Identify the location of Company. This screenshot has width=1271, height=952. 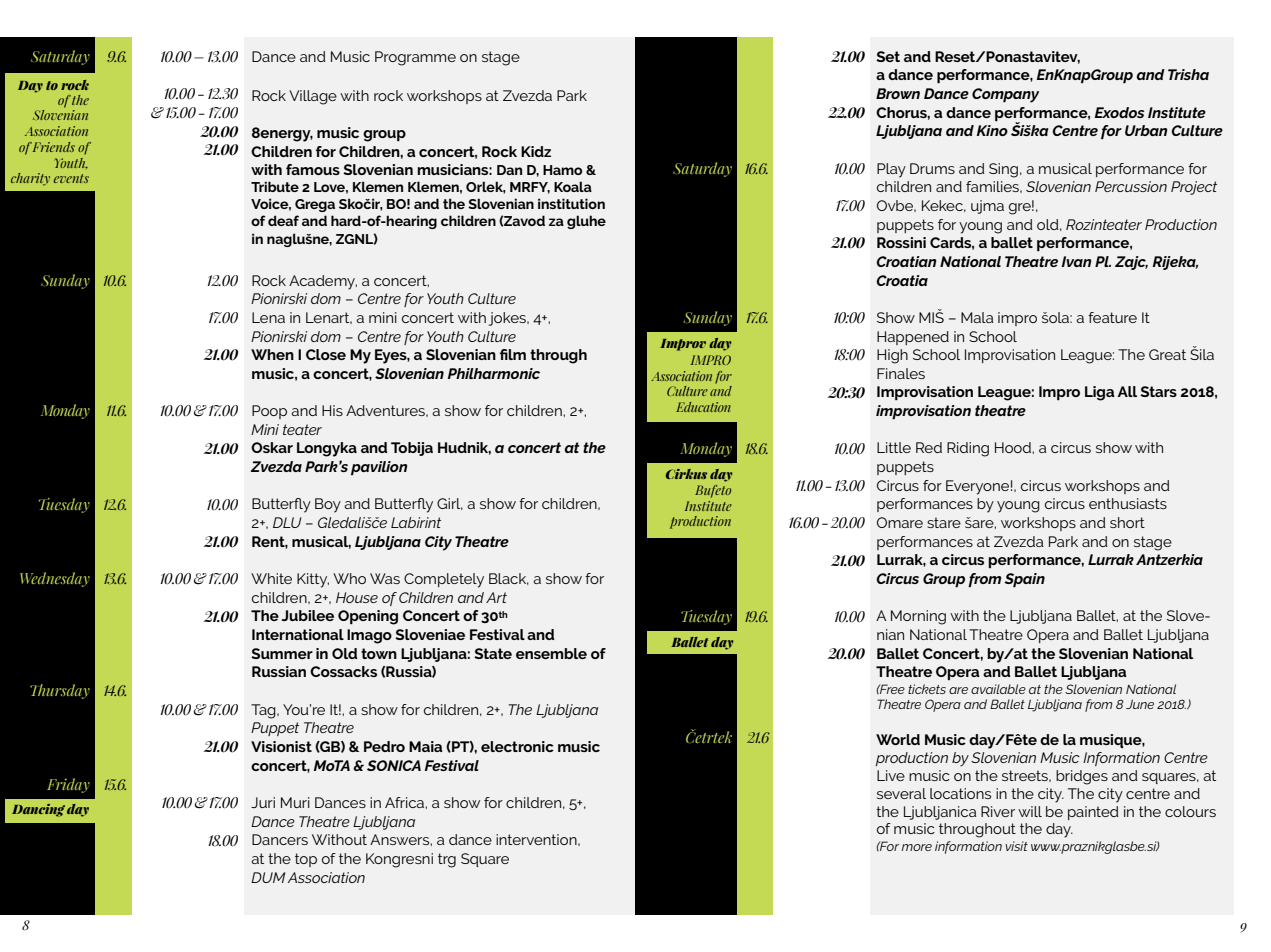
(1005, 95).
